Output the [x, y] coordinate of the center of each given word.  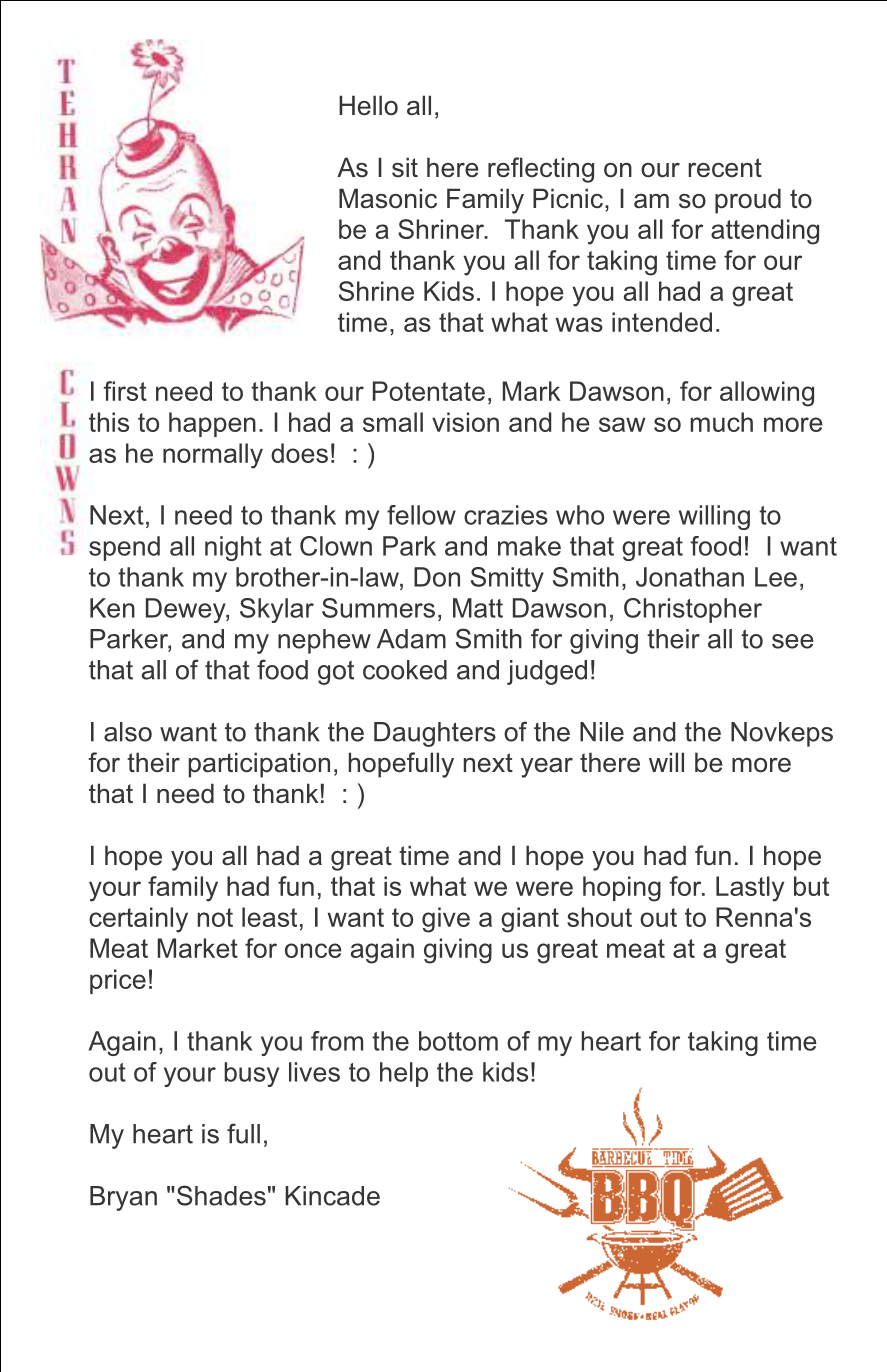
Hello [368, 105]
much [722, 422]
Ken [112, 608]
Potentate [429, 391]
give [446, 920]
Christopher [693, 610]
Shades [220, 1195]
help [404, 1074]
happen [212, 424]
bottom [458, 1041]
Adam [411, 639]
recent [725, 168]
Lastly [750, 889]
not [215, 917]
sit [405, 167]
